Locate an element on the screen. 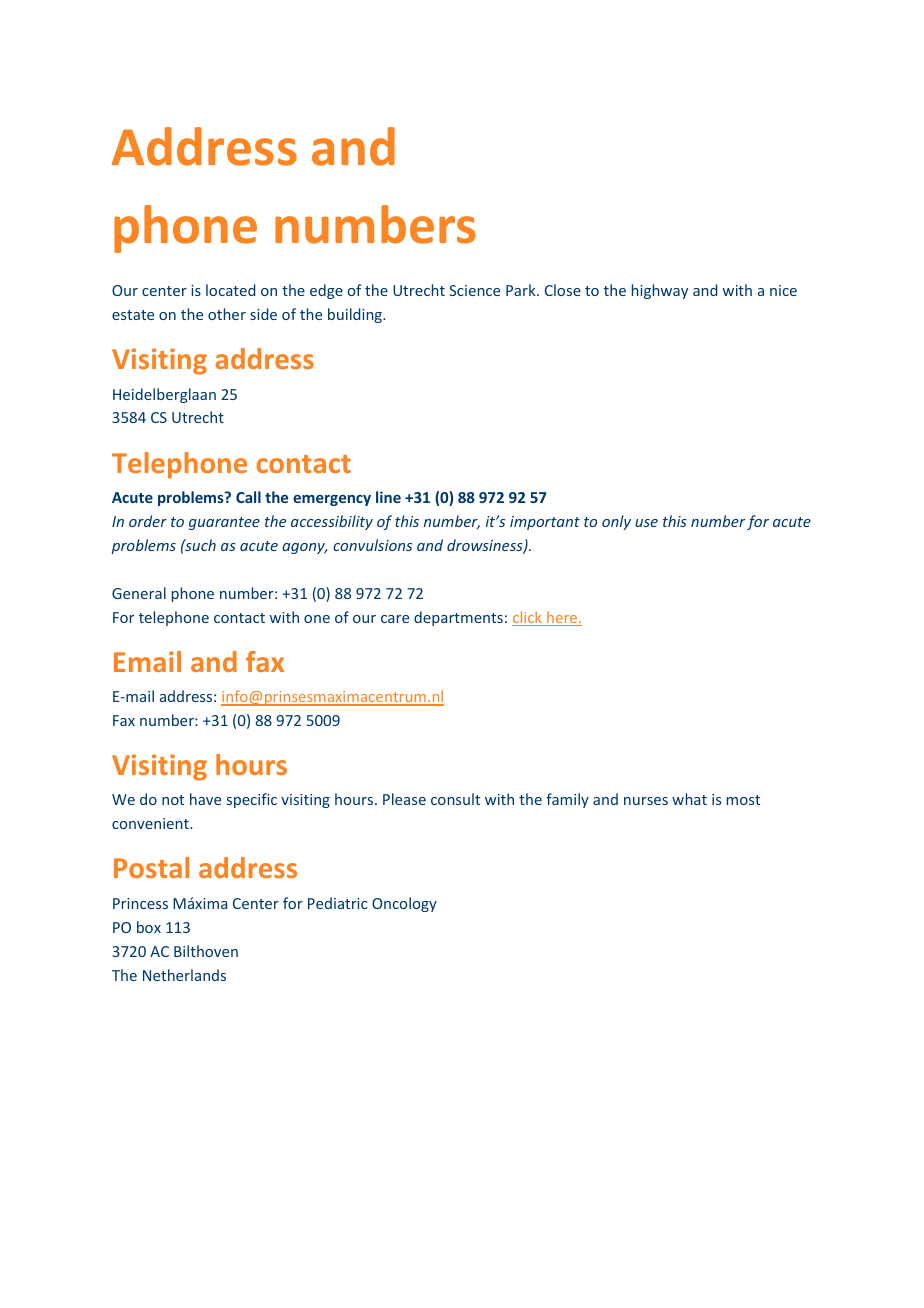  Netherlands is located at coordinates (184, 975).
